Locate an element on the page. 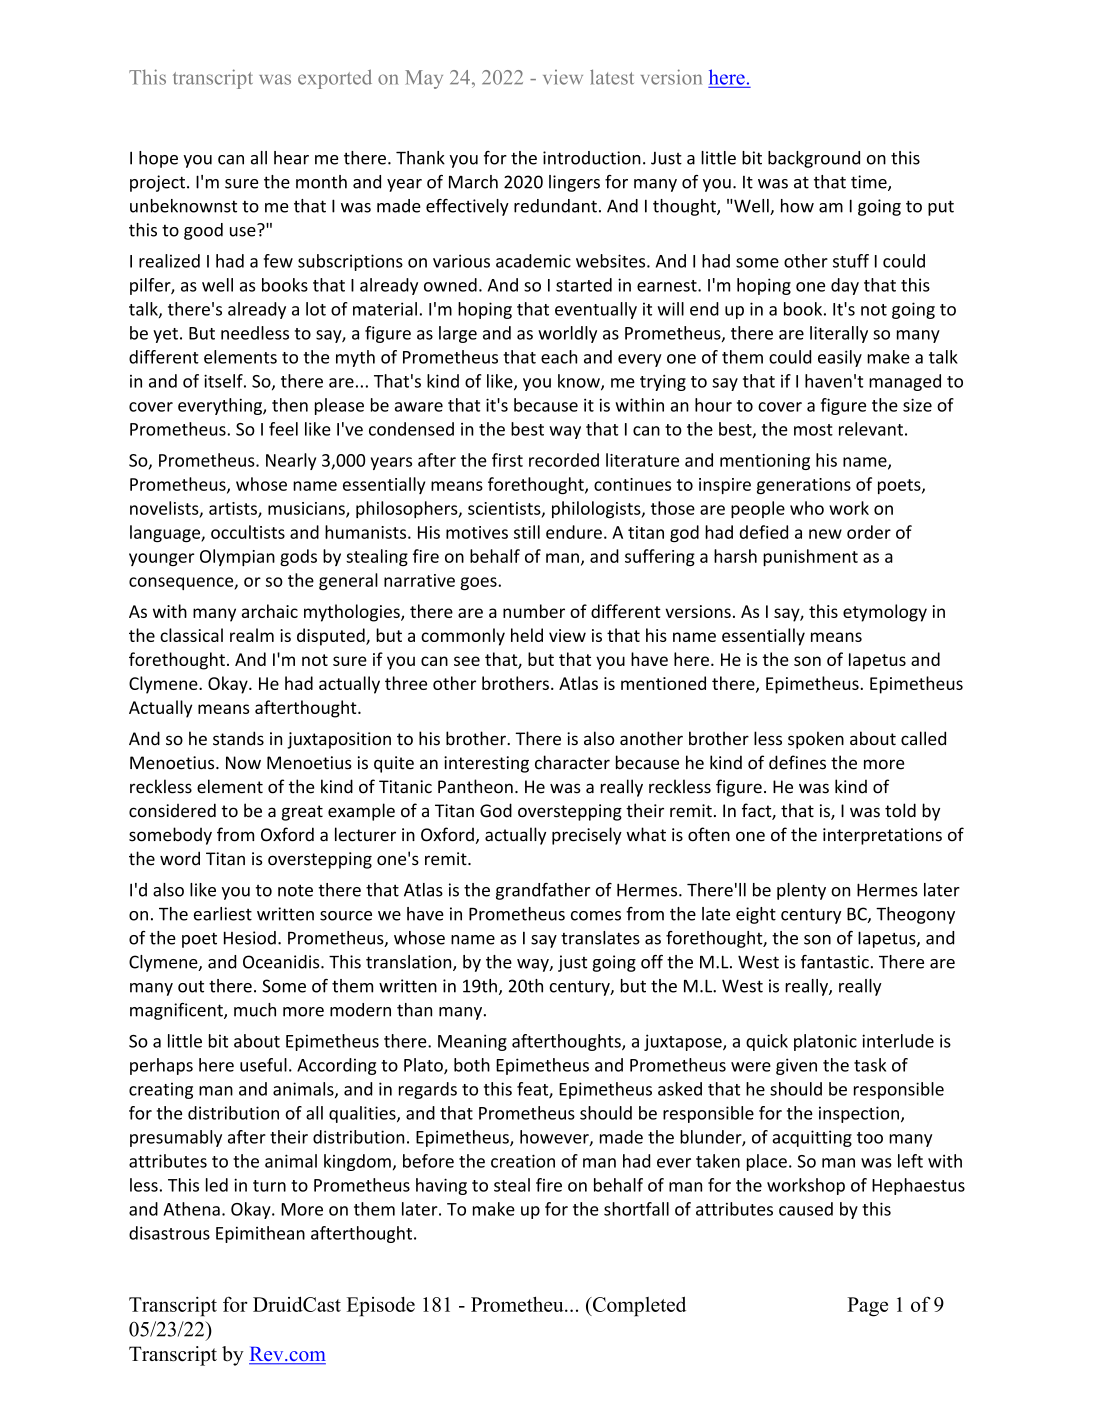  grandfather is located at coordinates (543, 891).
